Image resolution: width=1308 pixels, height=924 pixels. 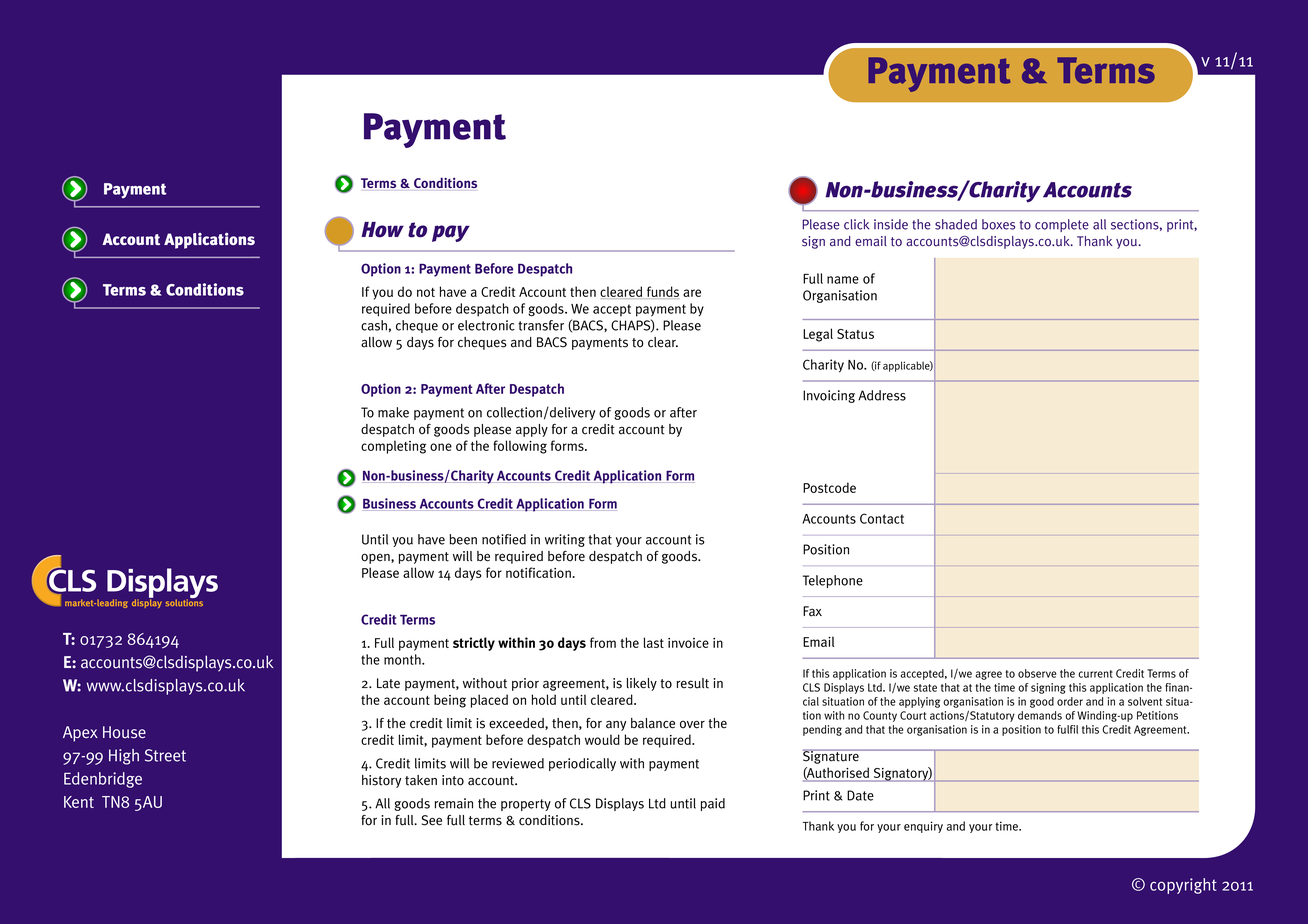 What do you see at coordinates (382, 230) in the document?
I see `How` at bounding box center [382, 230].
